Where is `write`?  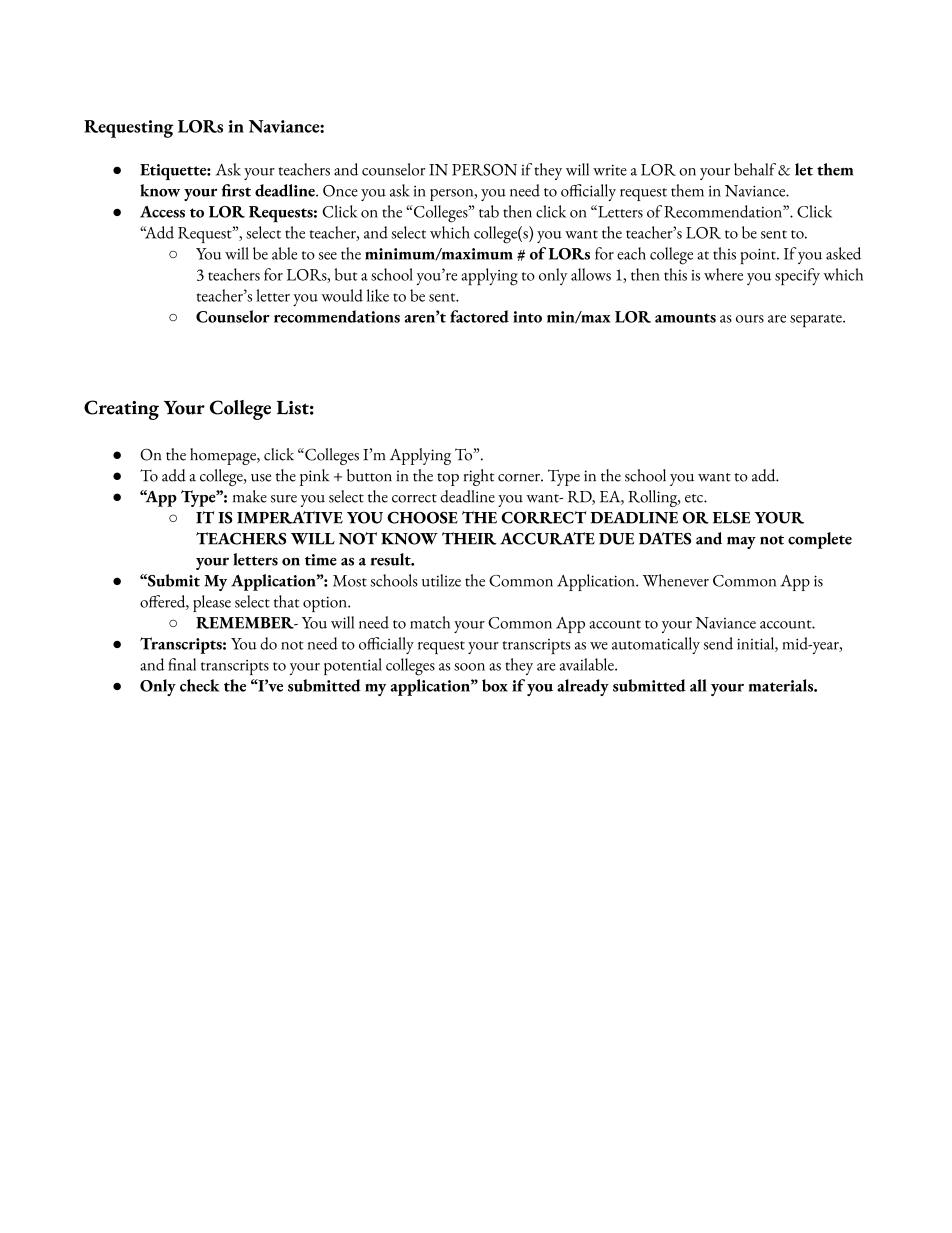 write is located at coordinates (610, 170).
